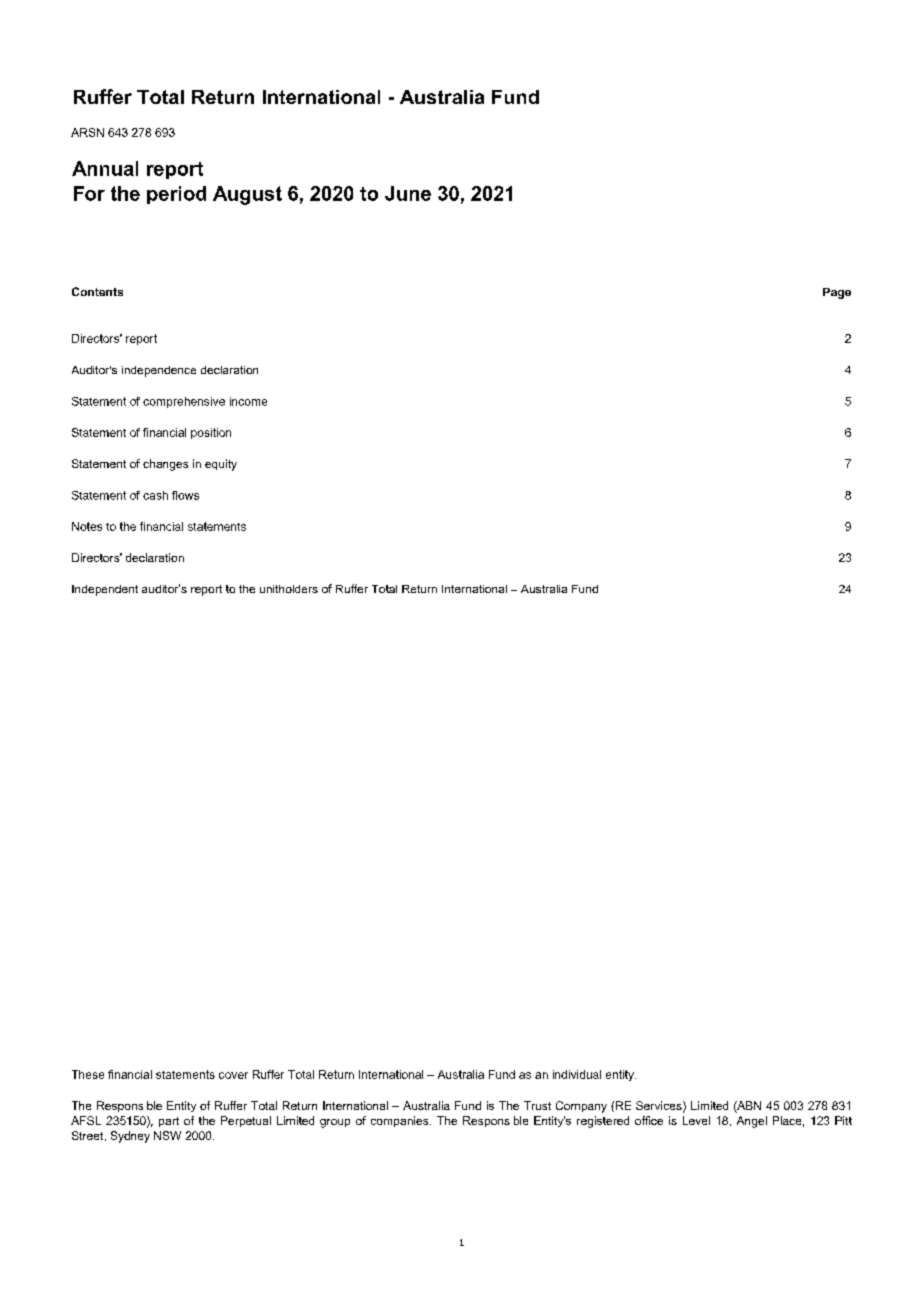 This screenshot has height=1308, width=924. Describe the element at coordinates (185, 495) in the screenshot. I see `flows` at that location.
